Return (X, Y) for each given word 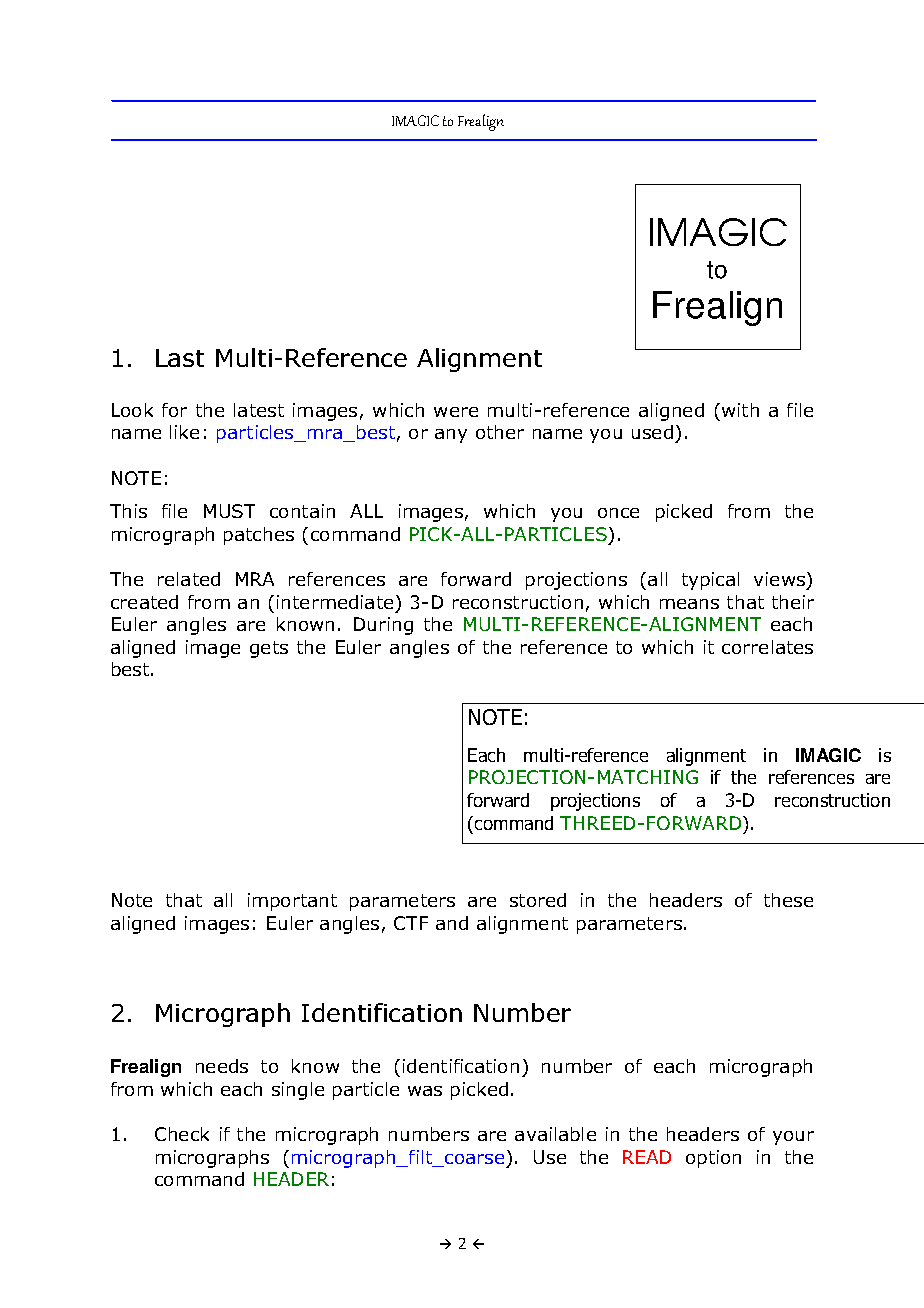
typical (710, 581)
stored (538, 900)
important (292, 902)
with (740, 410)
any (451, 436)
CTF (411, 923)
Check (182, 1134)
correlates (767, 647)
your (793, 1138)
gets (269, 649)
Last (180, 358)
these (788, 900)
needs (222, 1066)
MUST (229, 511)
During (383, 626)
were (456, 412)
